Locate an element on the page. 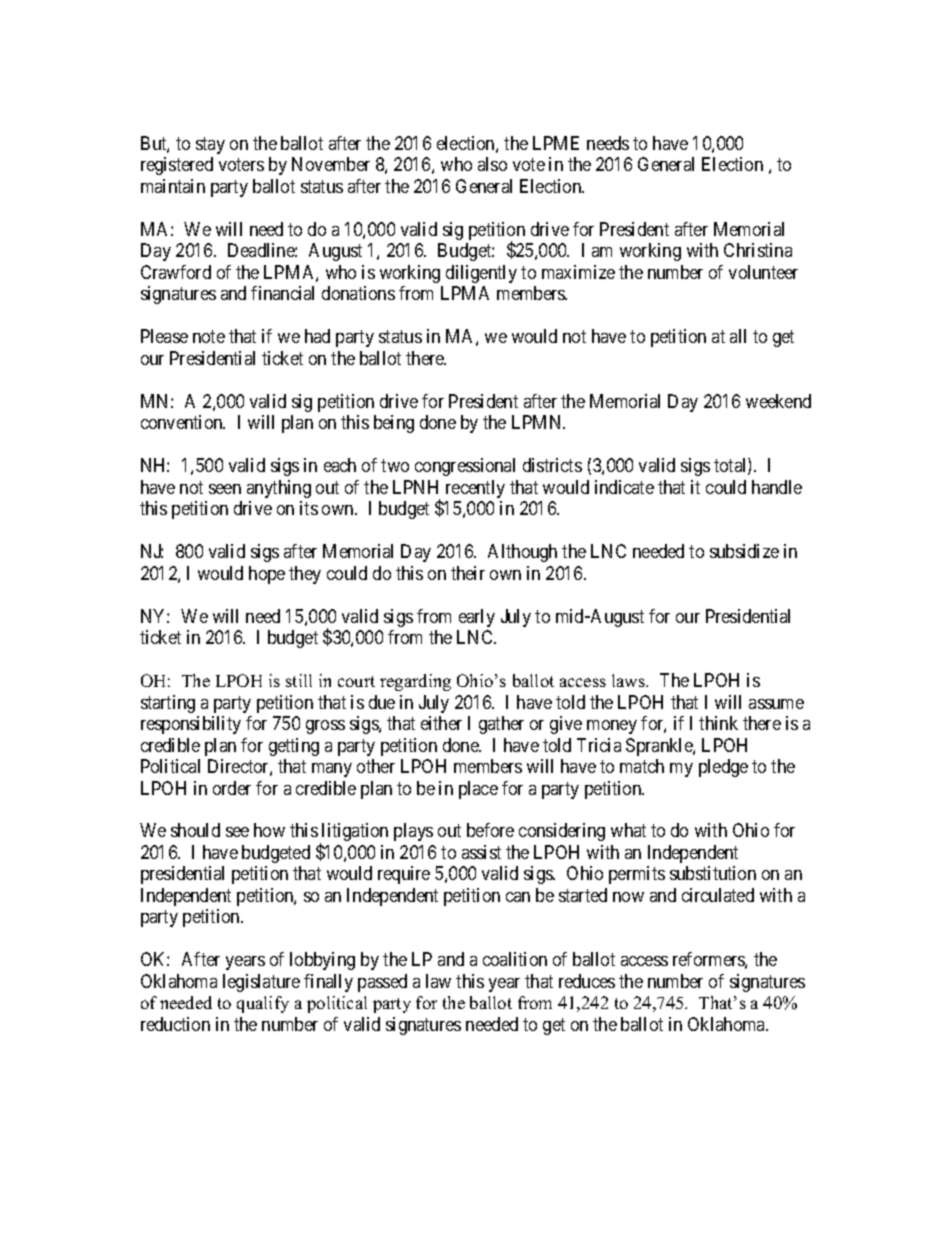 This page has width=952, height=1233. qualify is located at coordinates (263, 1004).
